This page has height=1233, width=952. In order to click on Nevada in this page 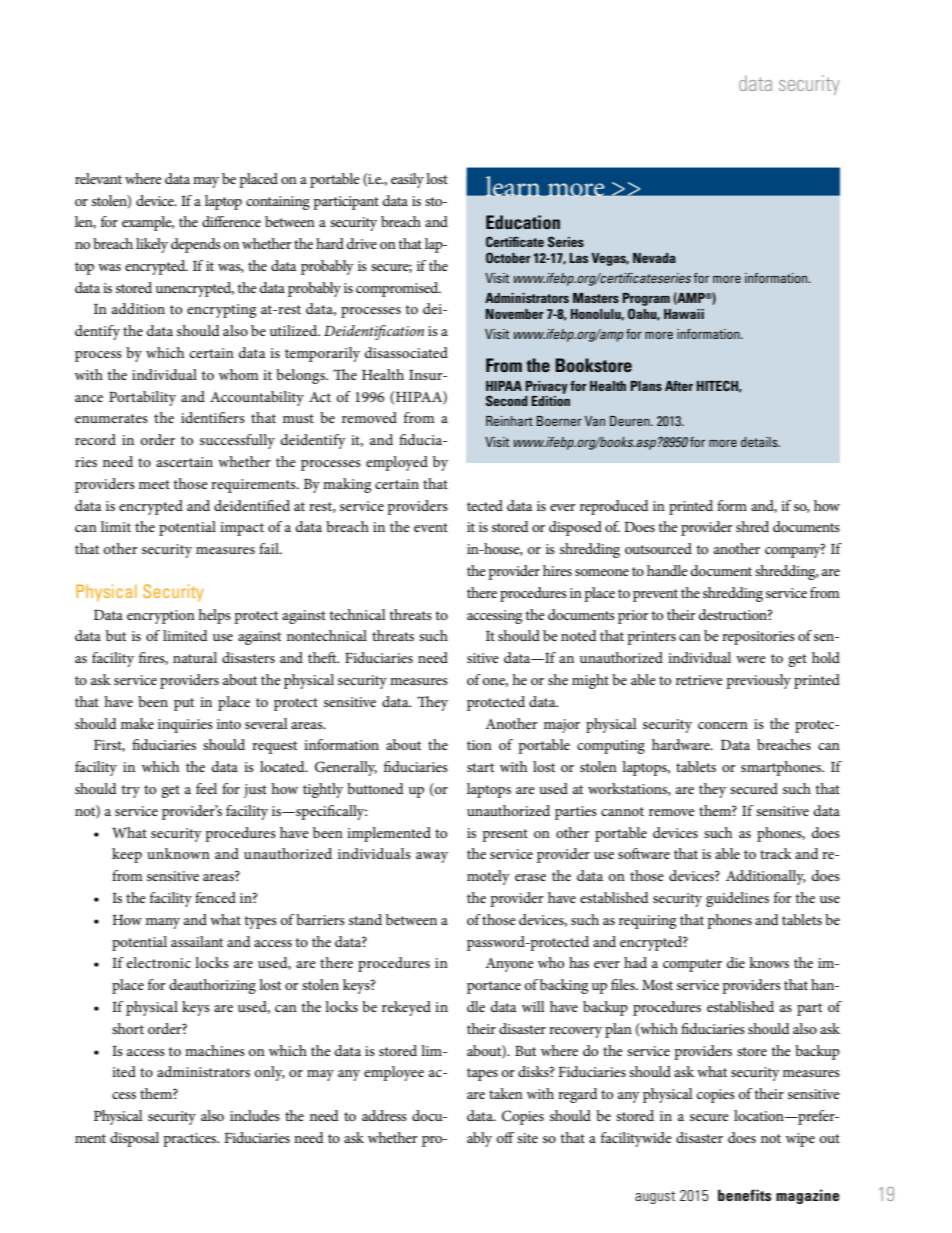, I will do `click(654, 258)`.
